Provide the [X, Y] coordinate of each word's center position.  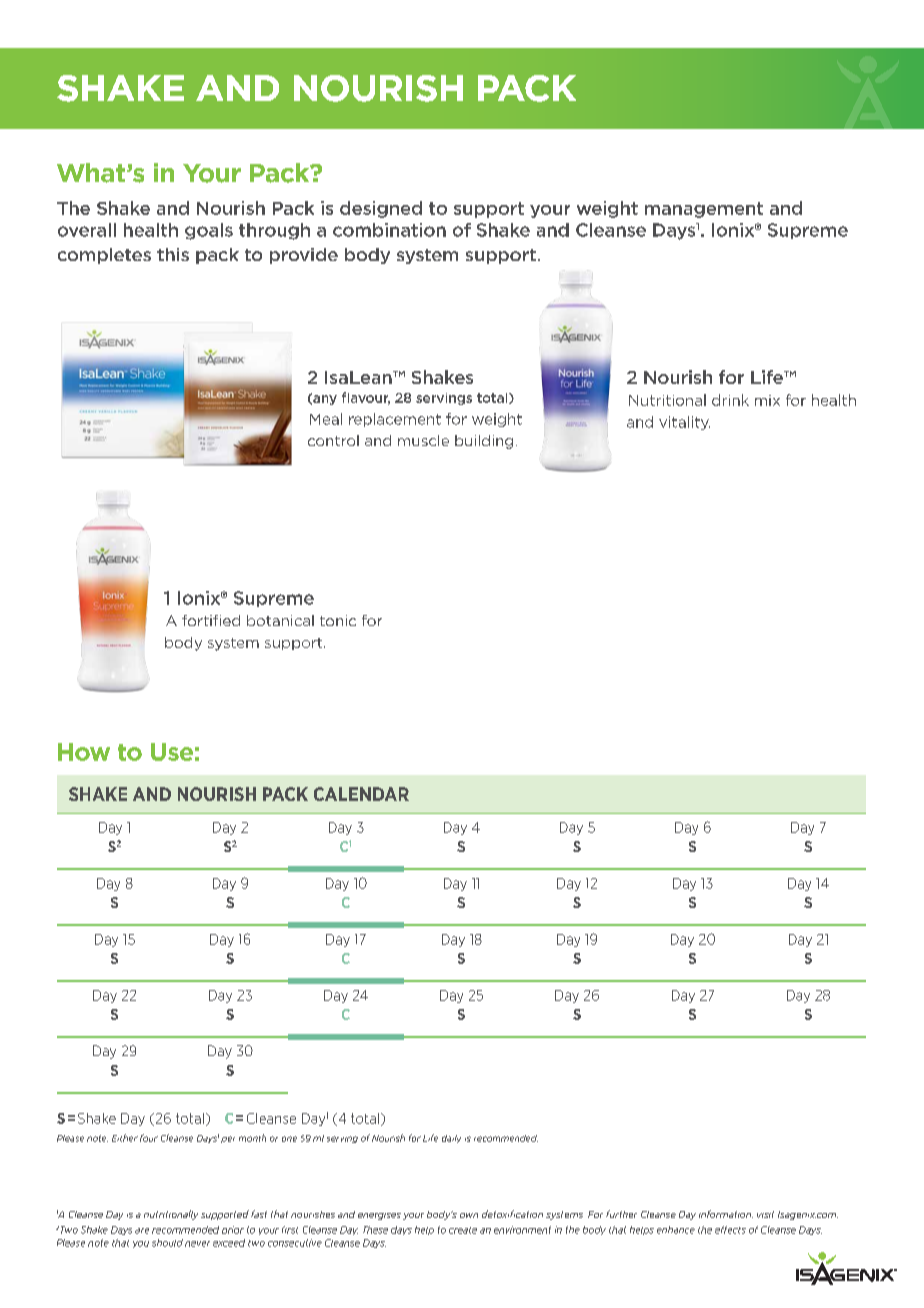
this [173, 254]
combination [389, 230]
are [142, 1231]
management [704, 210]
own [469, 1215]
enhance [676, 1230]
